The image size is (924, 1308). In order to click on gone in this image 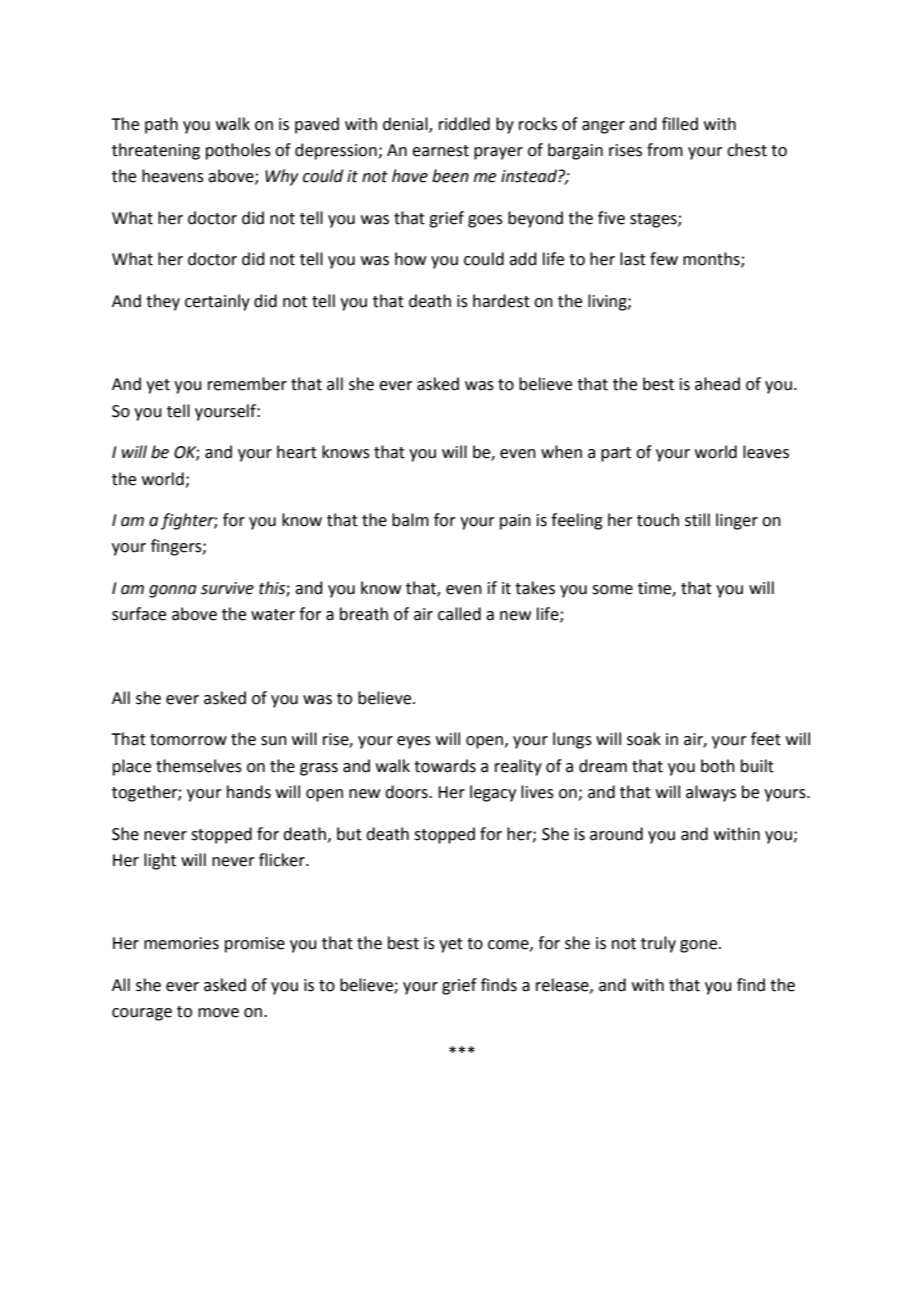, I will do `click(700, 946)`.
